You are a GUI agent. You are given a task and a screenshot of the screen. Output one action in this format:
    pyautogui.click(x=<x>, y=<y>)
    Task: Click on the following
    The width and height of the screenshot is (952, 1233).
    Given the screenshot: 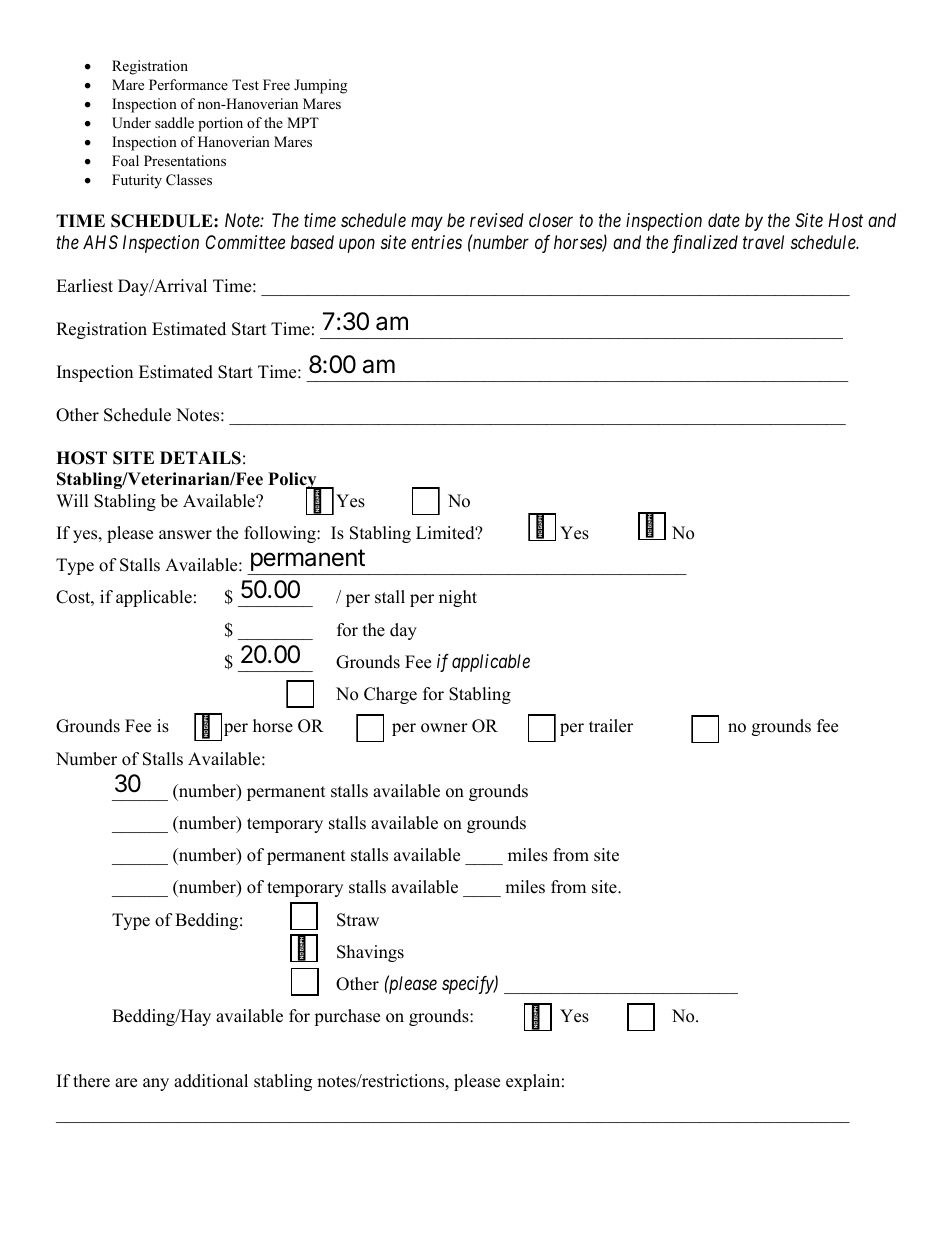 What is the action you would take?
    pyautogui.click(x=281, y=534)
